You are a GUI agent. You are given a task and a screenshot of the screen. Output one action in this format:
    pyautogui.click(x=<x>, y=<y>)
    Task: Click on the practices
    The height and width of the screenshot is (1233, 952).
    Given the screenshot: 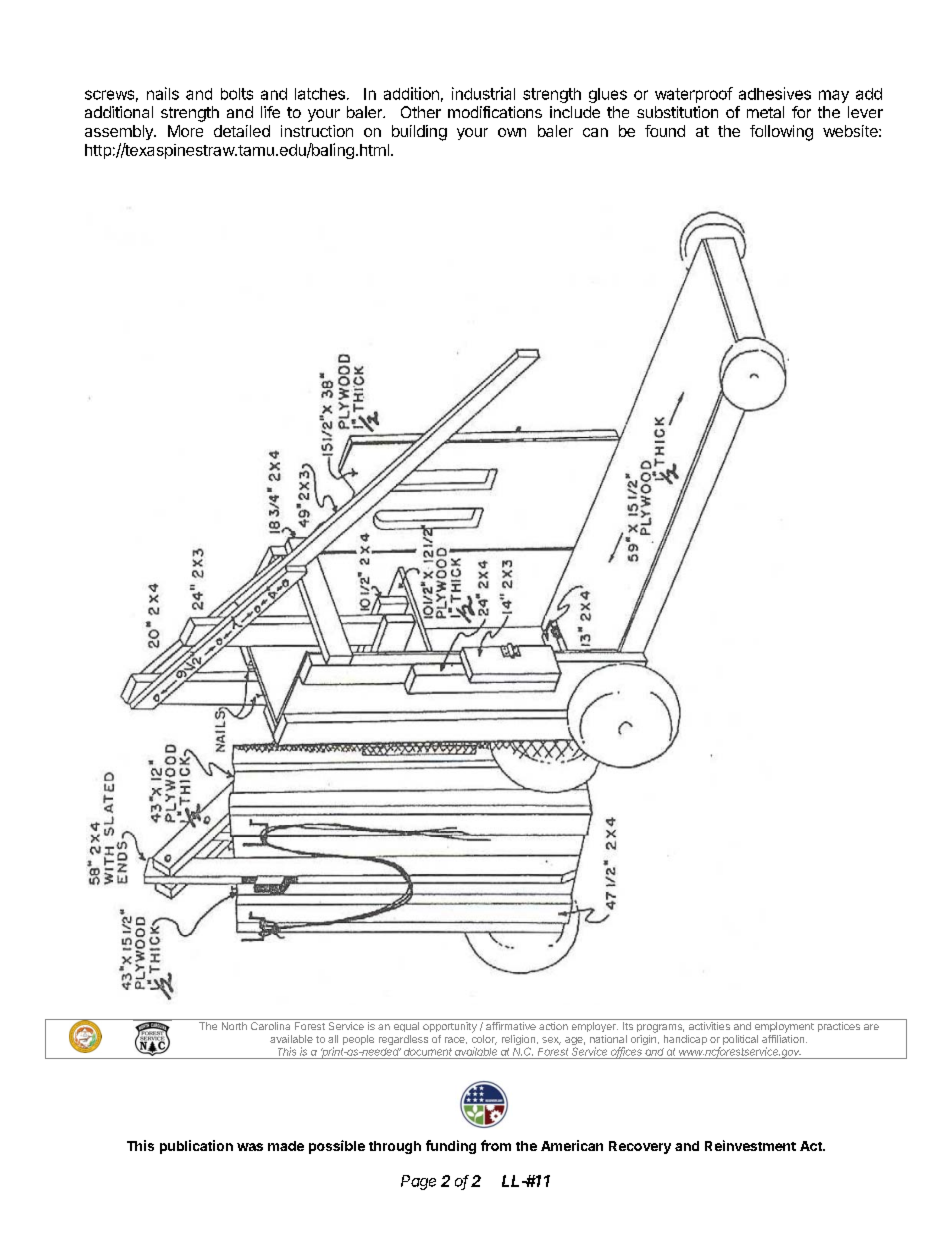 What is the action you would take?
    pyautogui.click(x=839, y=1027)
